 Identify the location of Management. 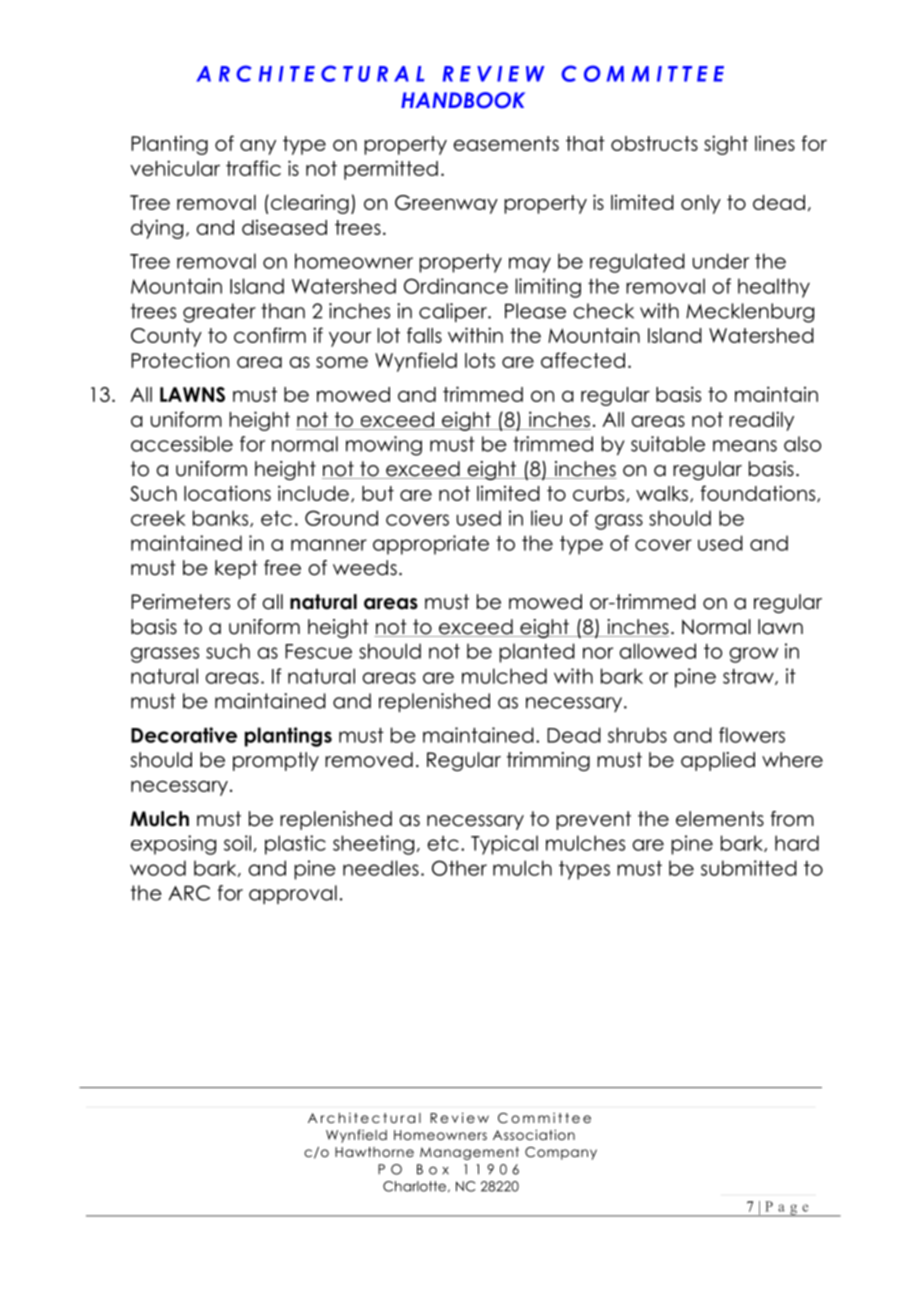
(469, 1153).
